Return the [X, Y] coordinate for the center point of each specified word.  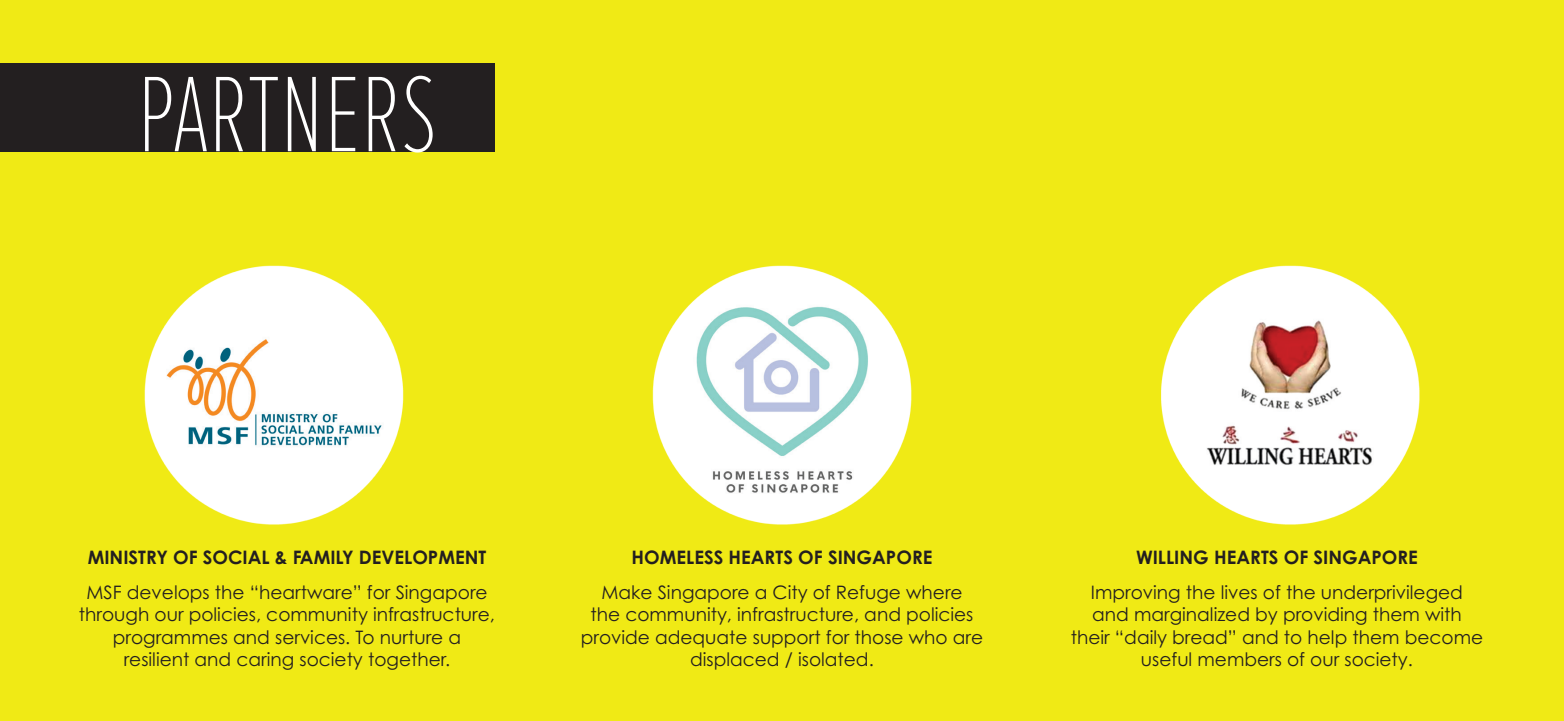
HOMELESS [678, 557]
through [113, 616]
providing [1325, 616]
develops [168, 594]
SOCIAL [236, 557]
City [790, 594]
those [879, 637]
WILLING [1172, 557]
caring [265, 661]
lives [1239, 592]
